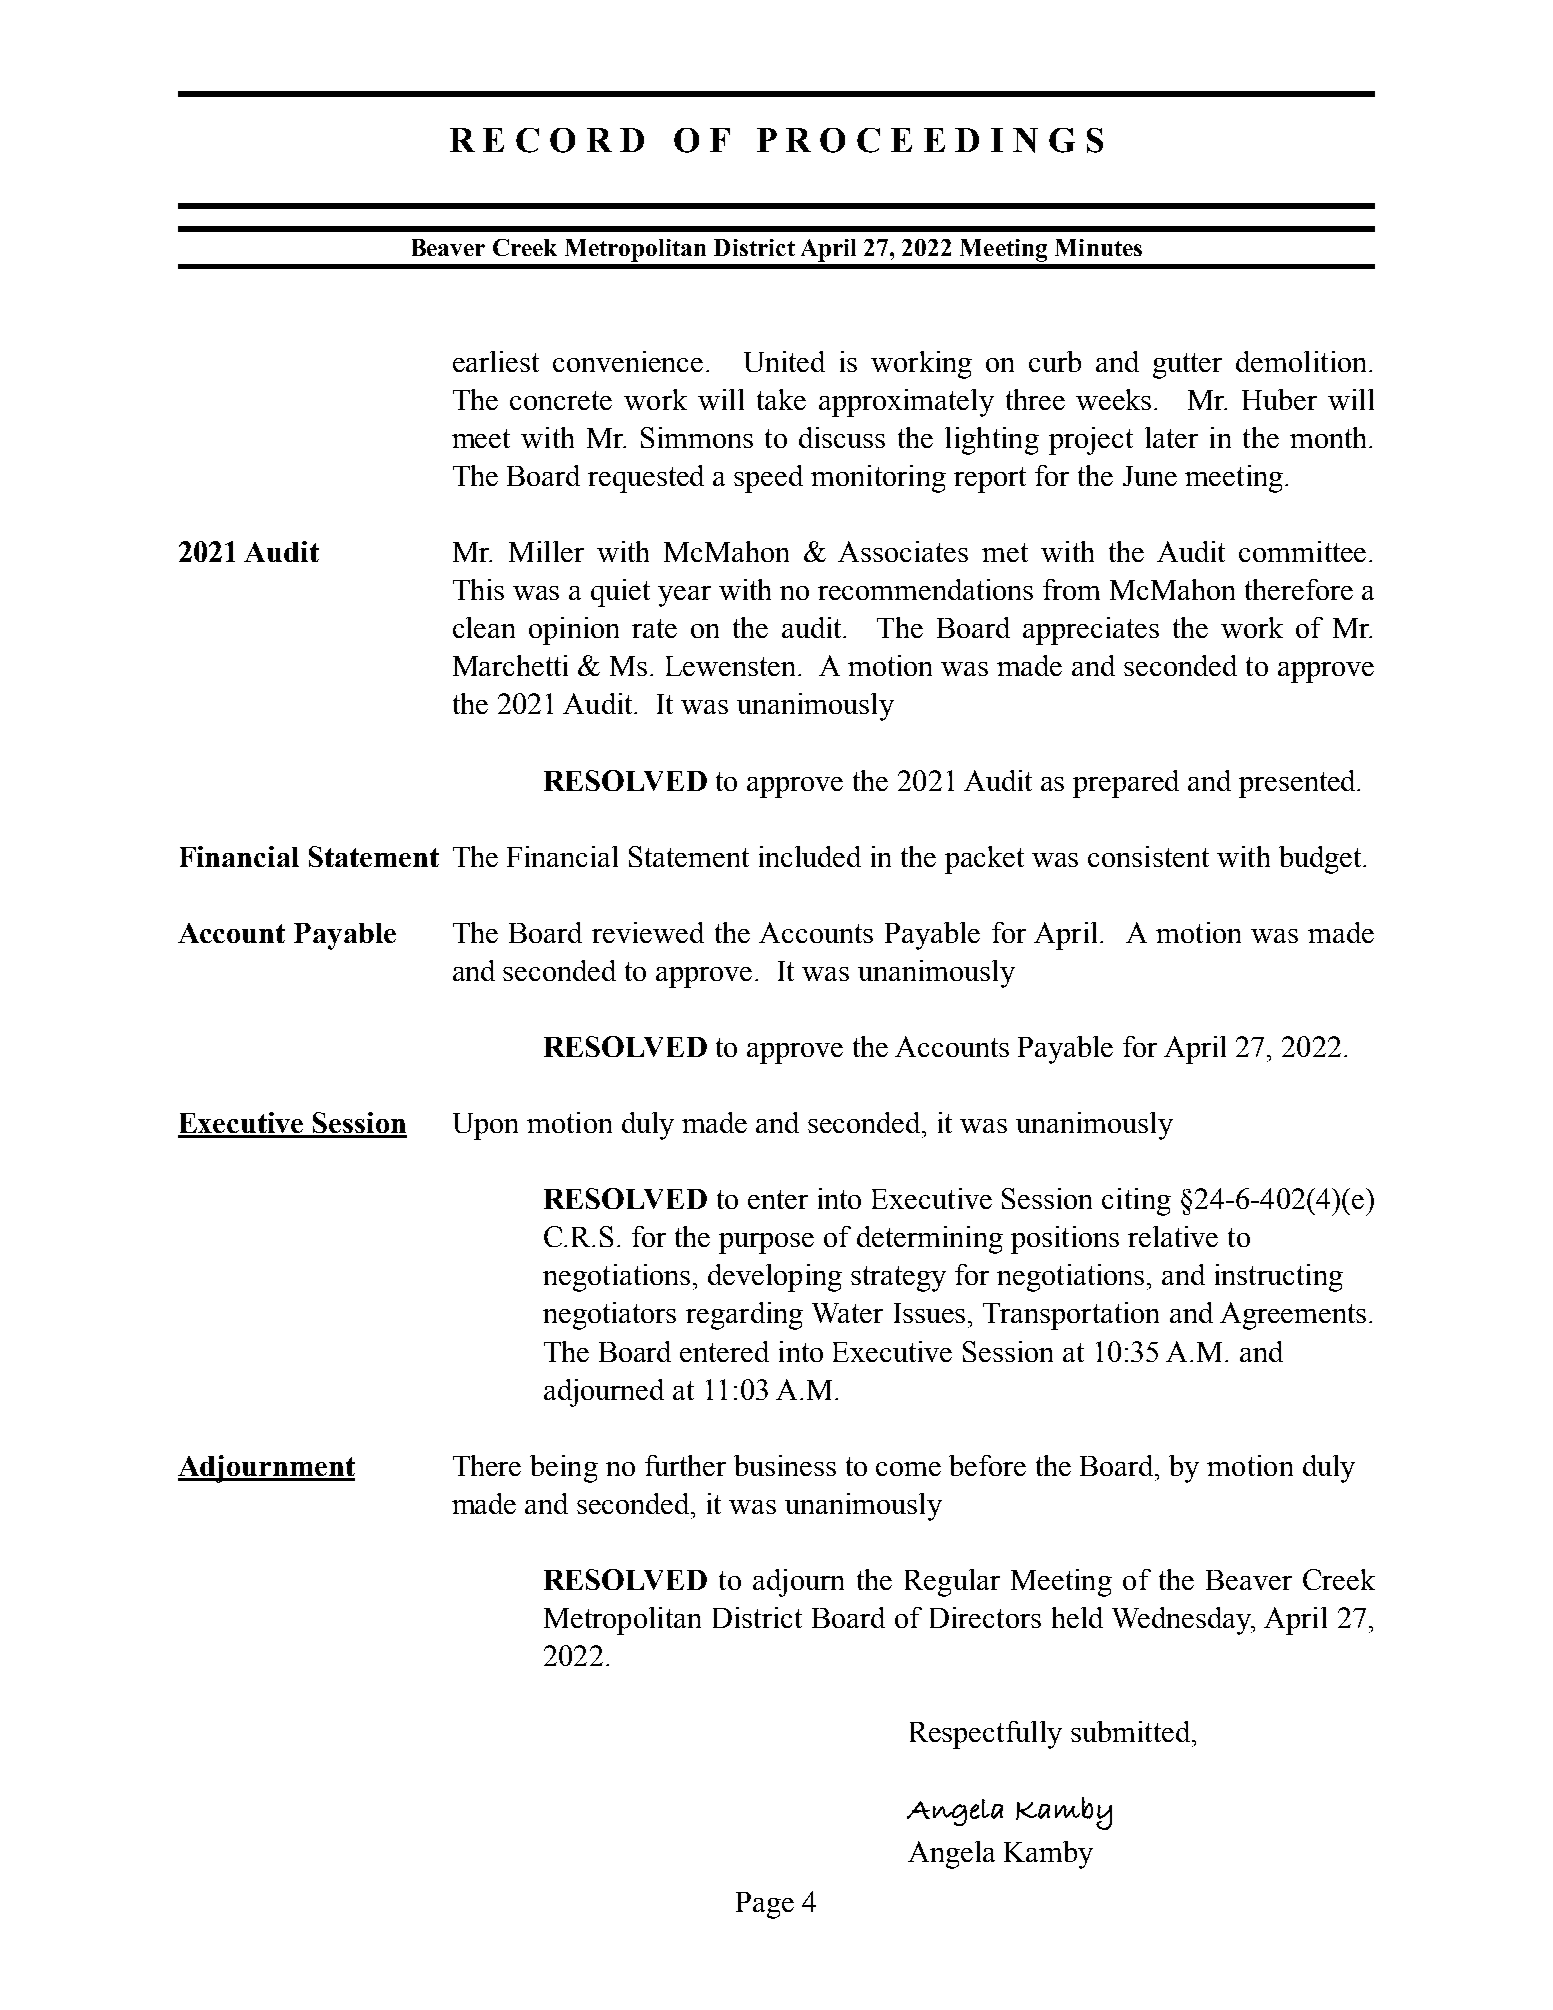  I want to click on Upon, so click(485, 1126).
